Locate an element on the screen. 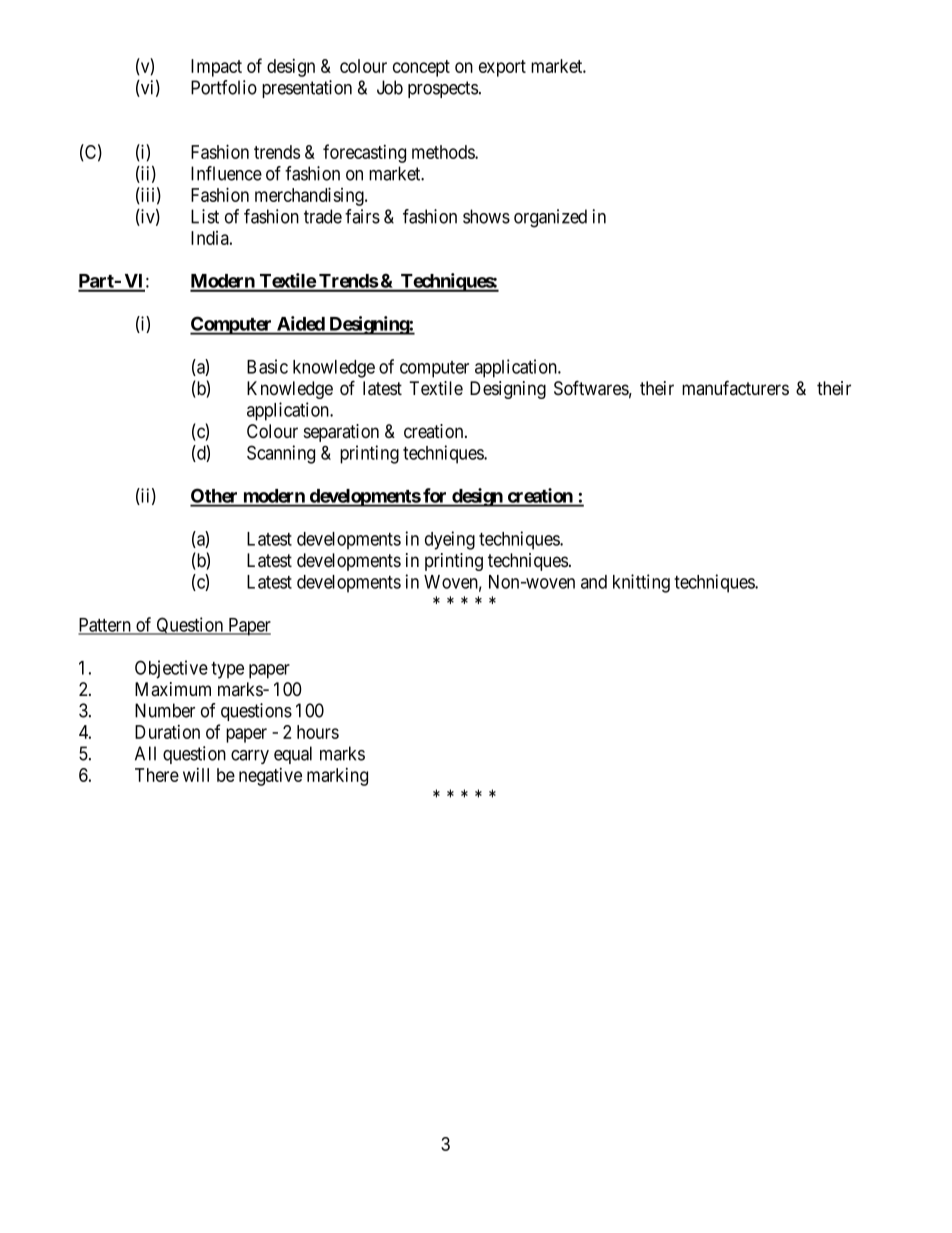 This screenshot has width=952, height=1233. Scanning is located at coordinates (281, 454).
